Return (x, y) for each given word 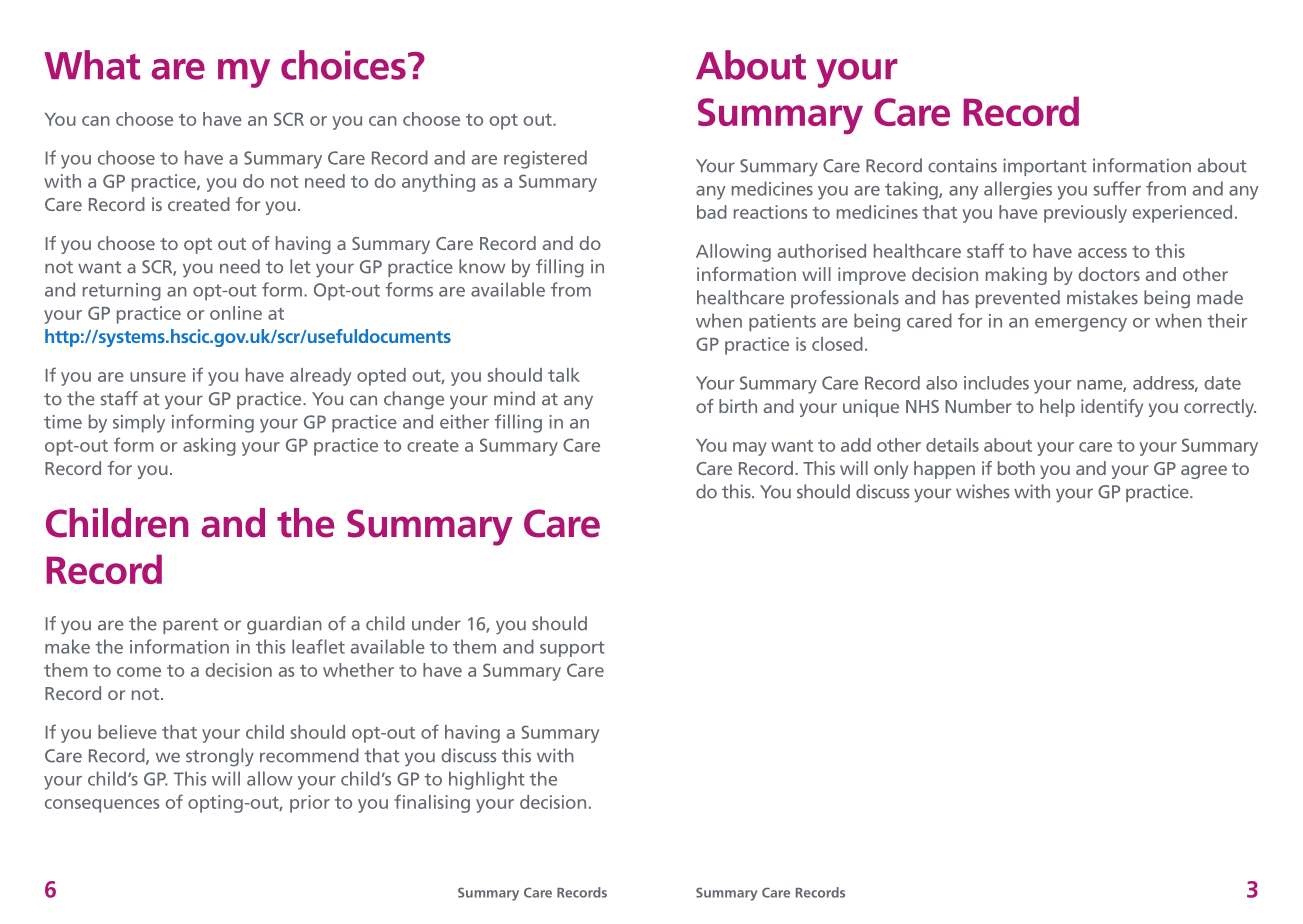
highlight (487, 780)
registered (545, 159)
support (572, 649)
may (750, 449)
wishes (983, 491)
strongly (220, 757)
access (1102, 253)
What (92, 65)
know (482, 266)
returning (122, 292)
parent (190, 626)
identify (1112, 408)
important (1045, 167)
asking (209, 447)
